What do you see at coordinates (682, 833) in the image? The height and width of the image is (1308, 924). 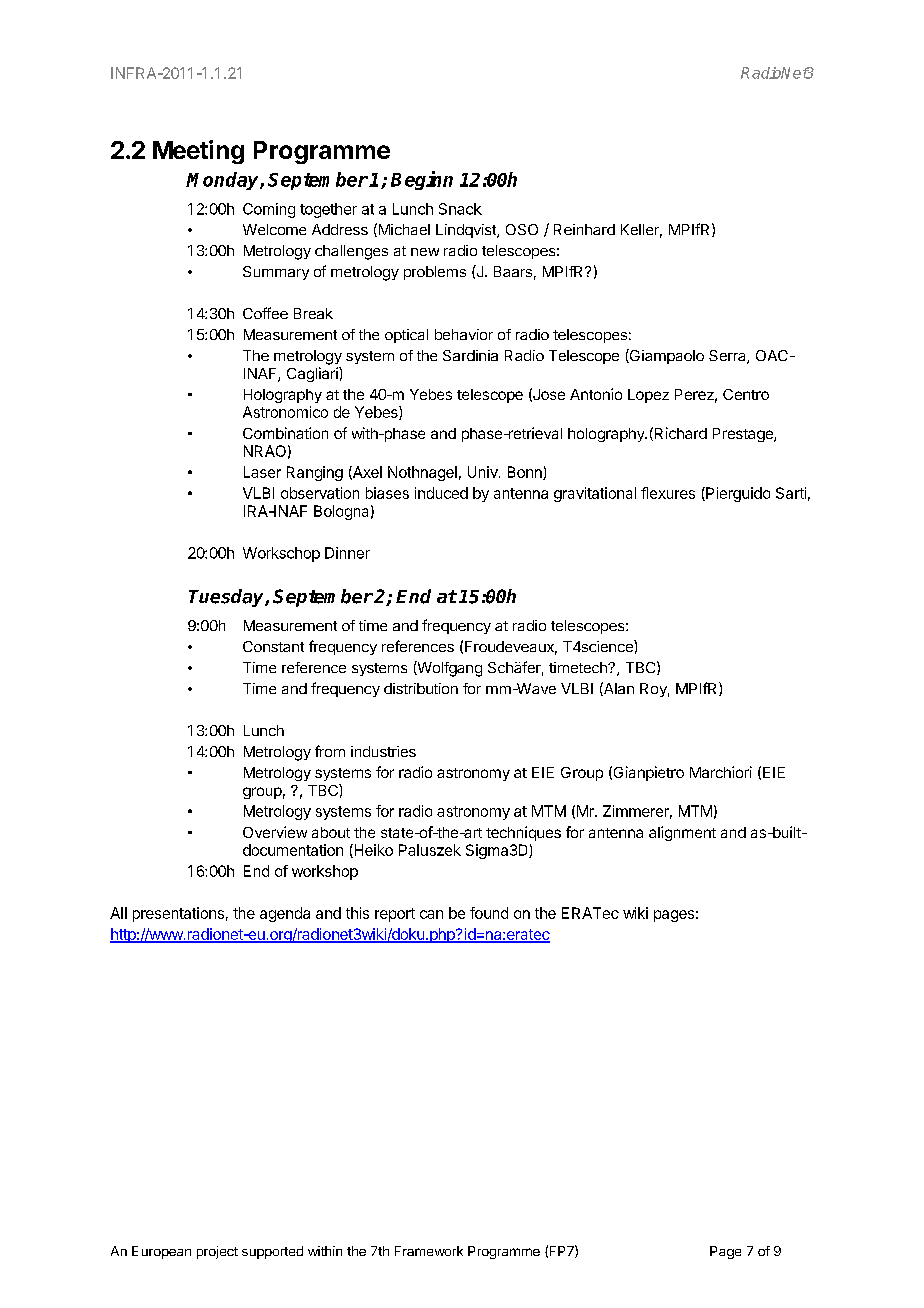 I see `alignment` at bounding box center [682, 833].
